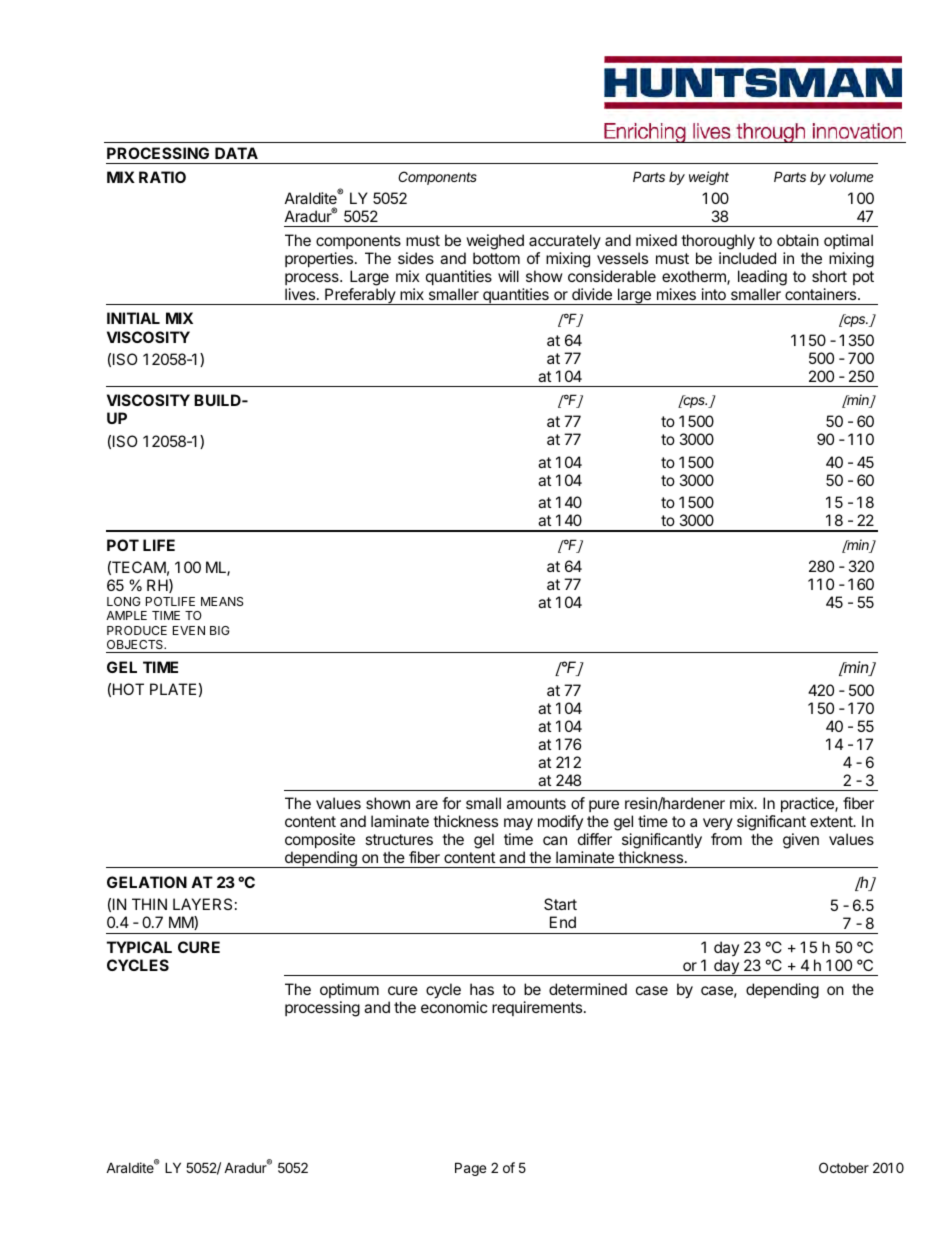  What do you see at coordinates (451, 803) in the document?
I see `for` at bounding box center [451, 803].
